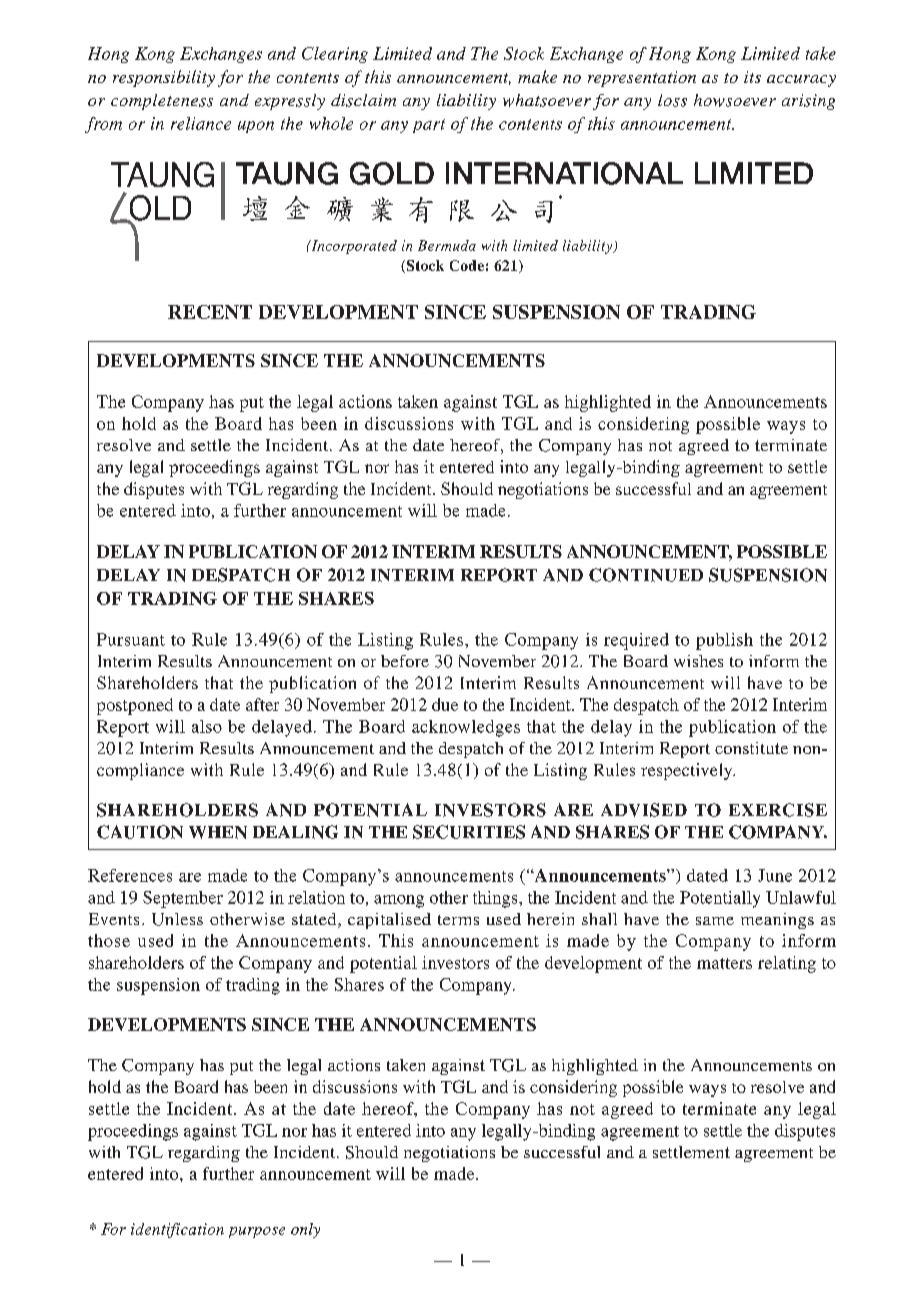 The height and width of the screenshot is (1308, 924). I want to click on responsibility, so click(164, 78).
